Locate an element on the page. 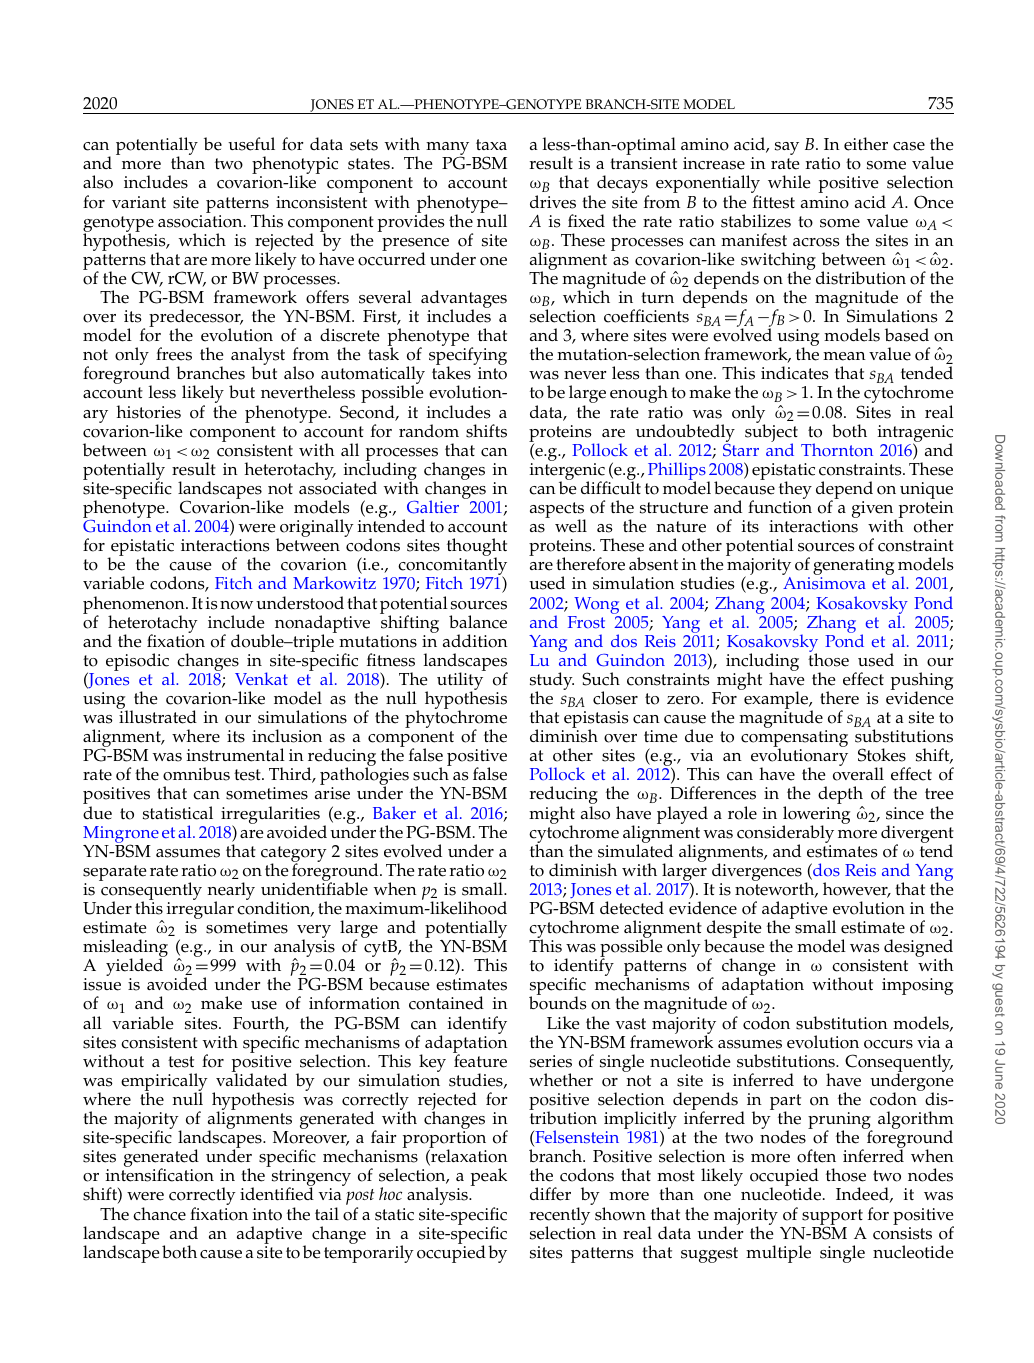 The width and height of the page is (1034, 1363). Venkat is located at coordinates (261, 678).
